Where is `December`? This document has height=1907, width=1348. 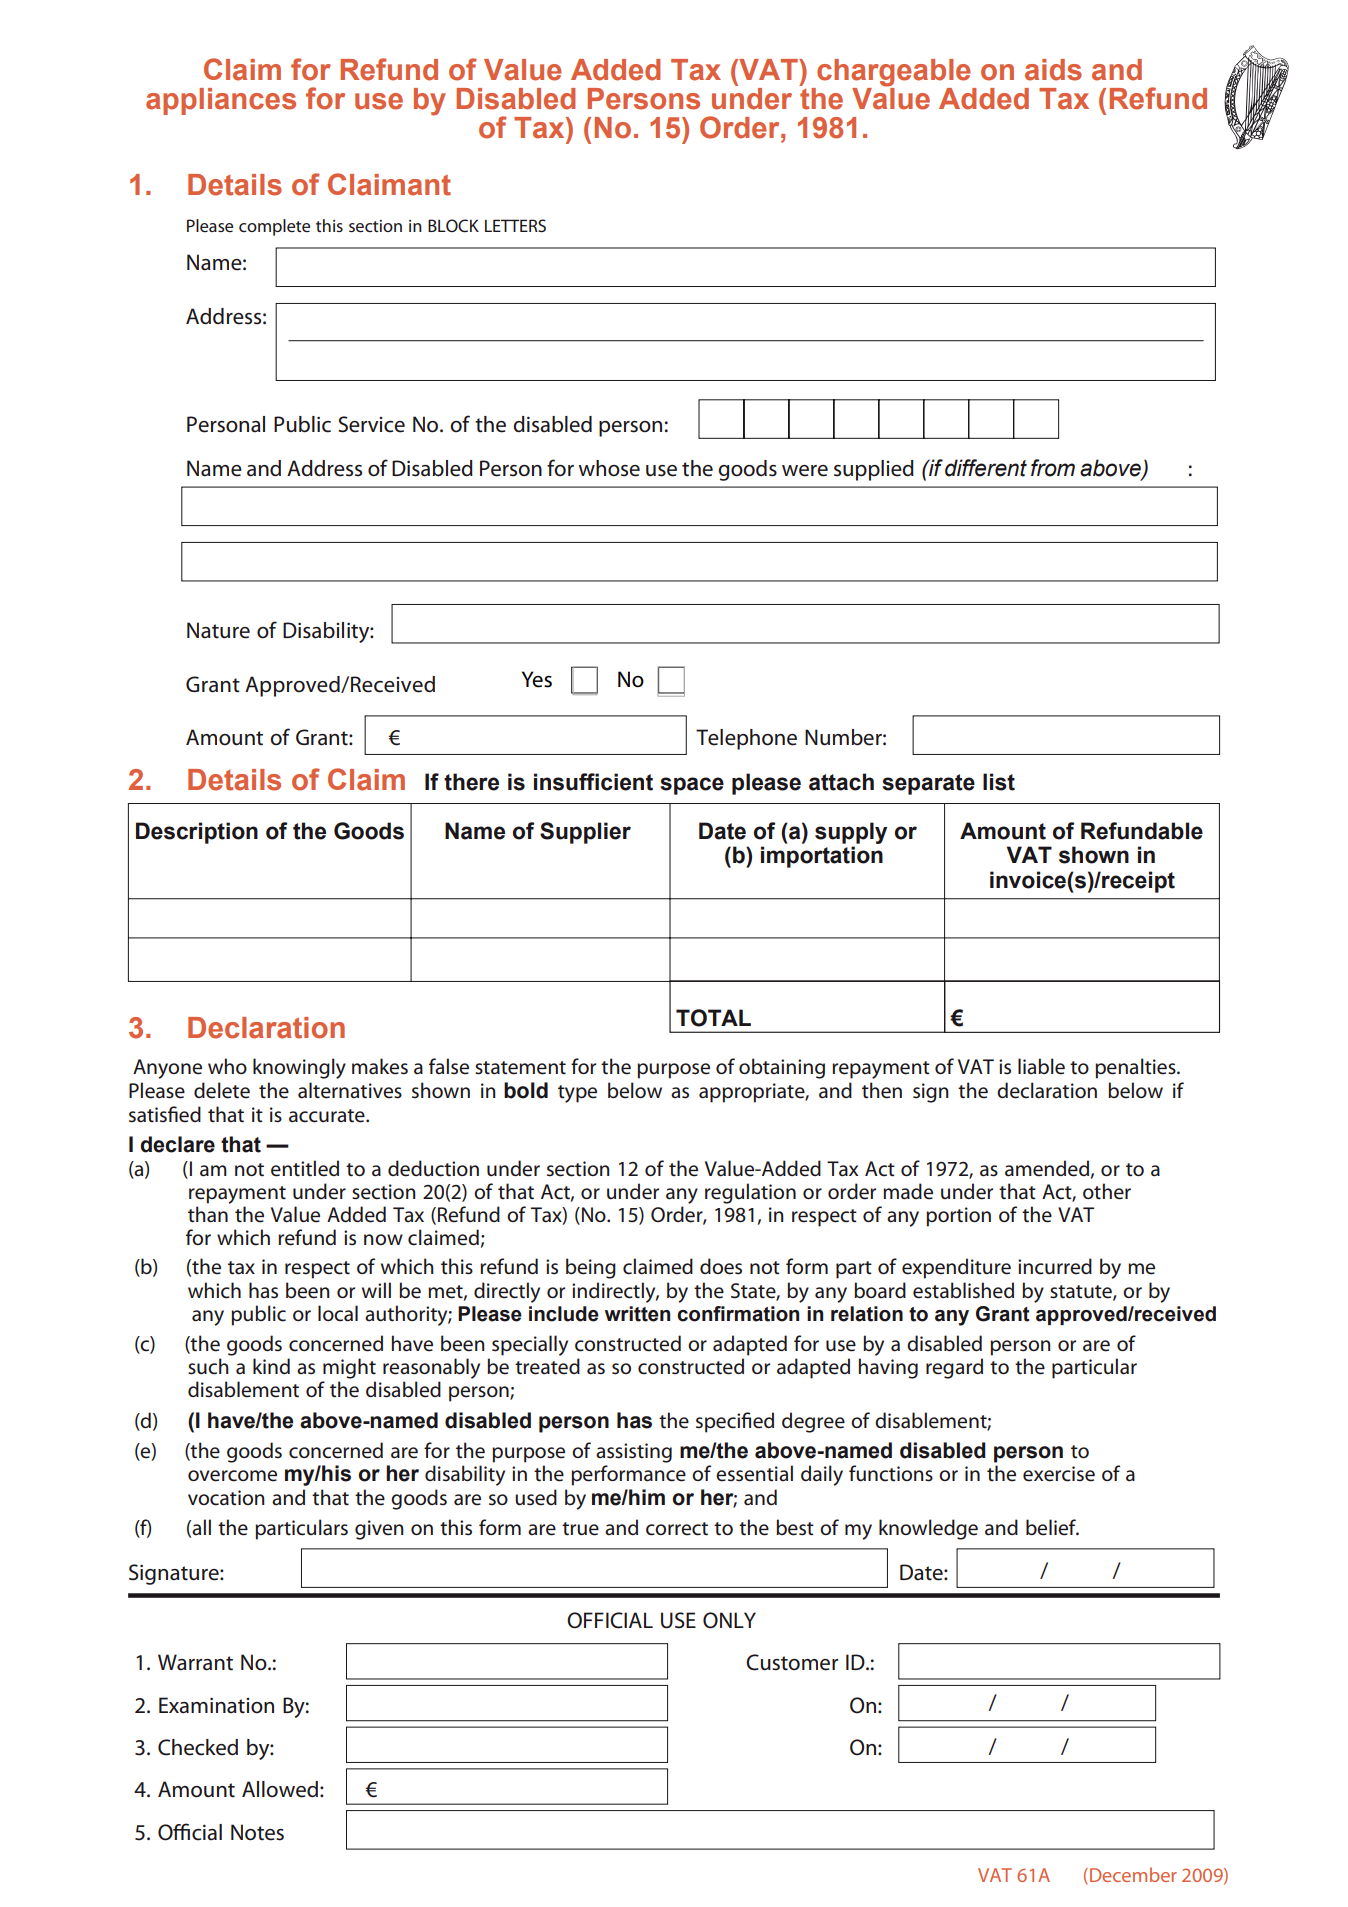 December is located at coordinates (1133, 1874).
